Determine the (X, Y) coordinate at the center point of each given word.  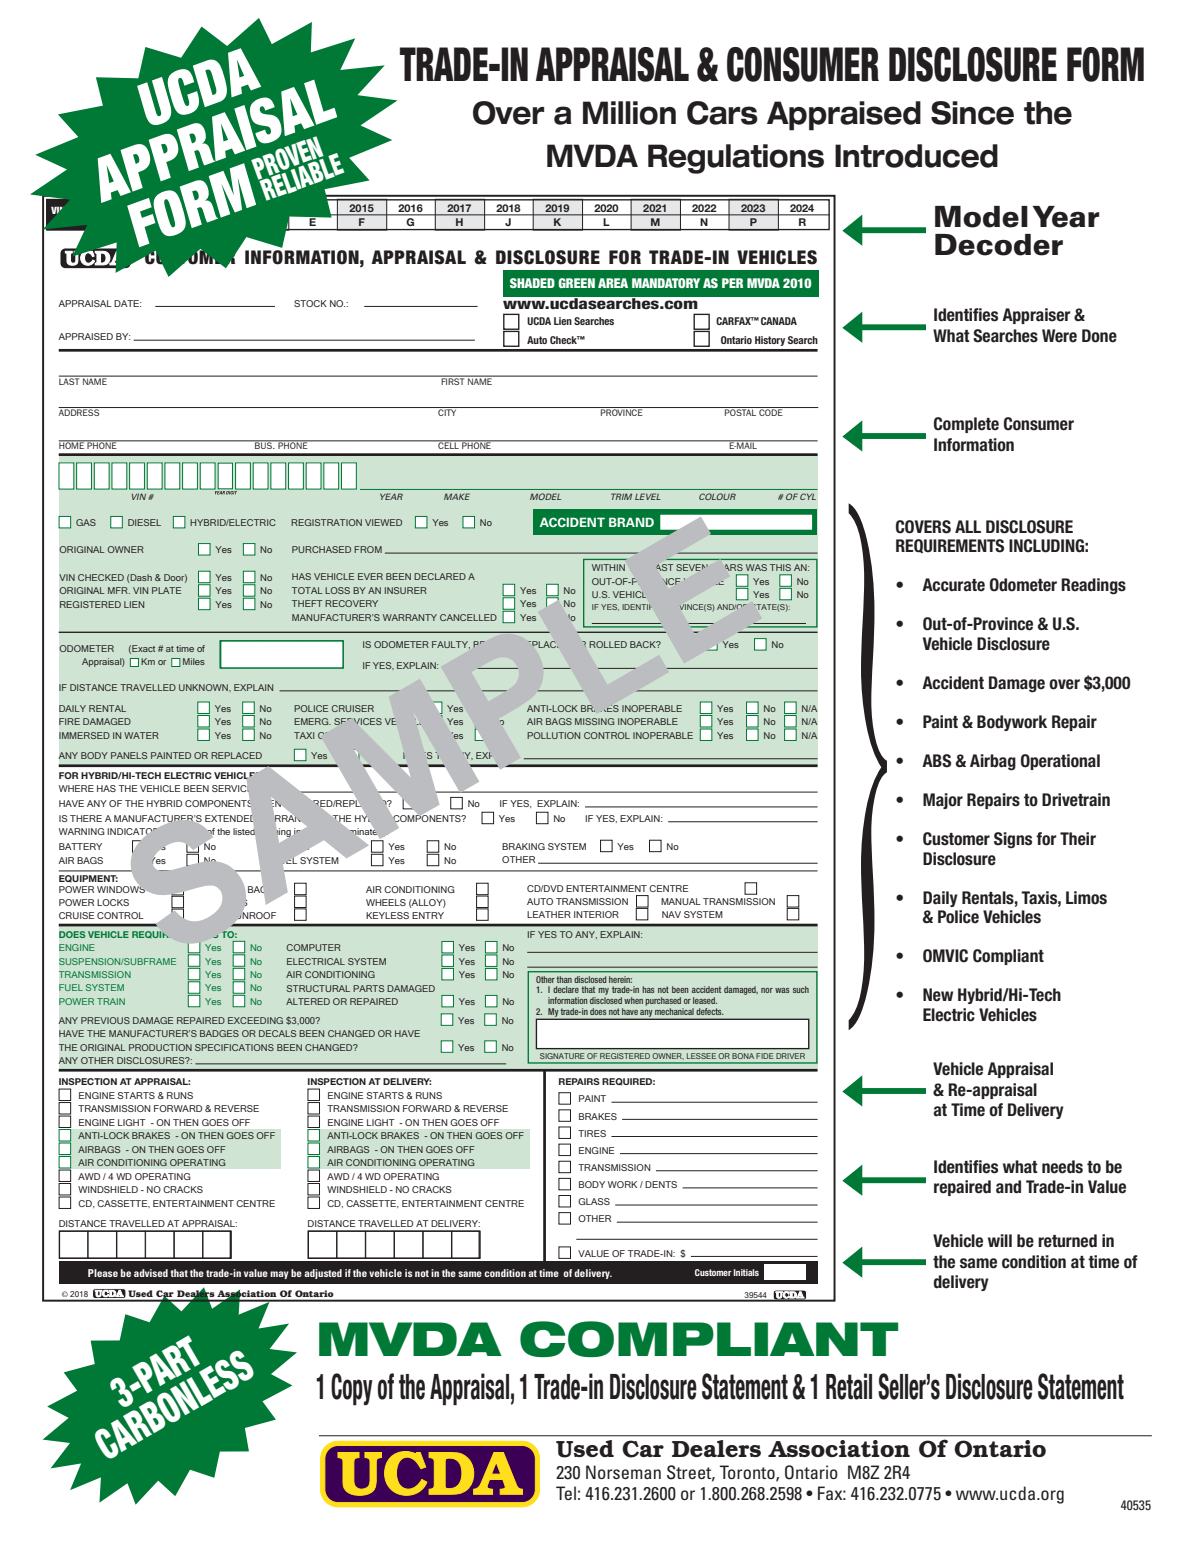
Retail (849, 1386)
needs (1062, 1167)
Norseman (623, 1472)
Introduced (916, 156)
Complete (966, 425)
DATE (127, 303)
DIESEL (144, 522)
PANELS (129, 755)
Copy (352, 1389)
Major (943, 801)
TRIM (621, 496)
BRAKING (523, 846)
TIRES (592, 1133)
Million (629, 113)
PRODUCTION (160, 1047)
